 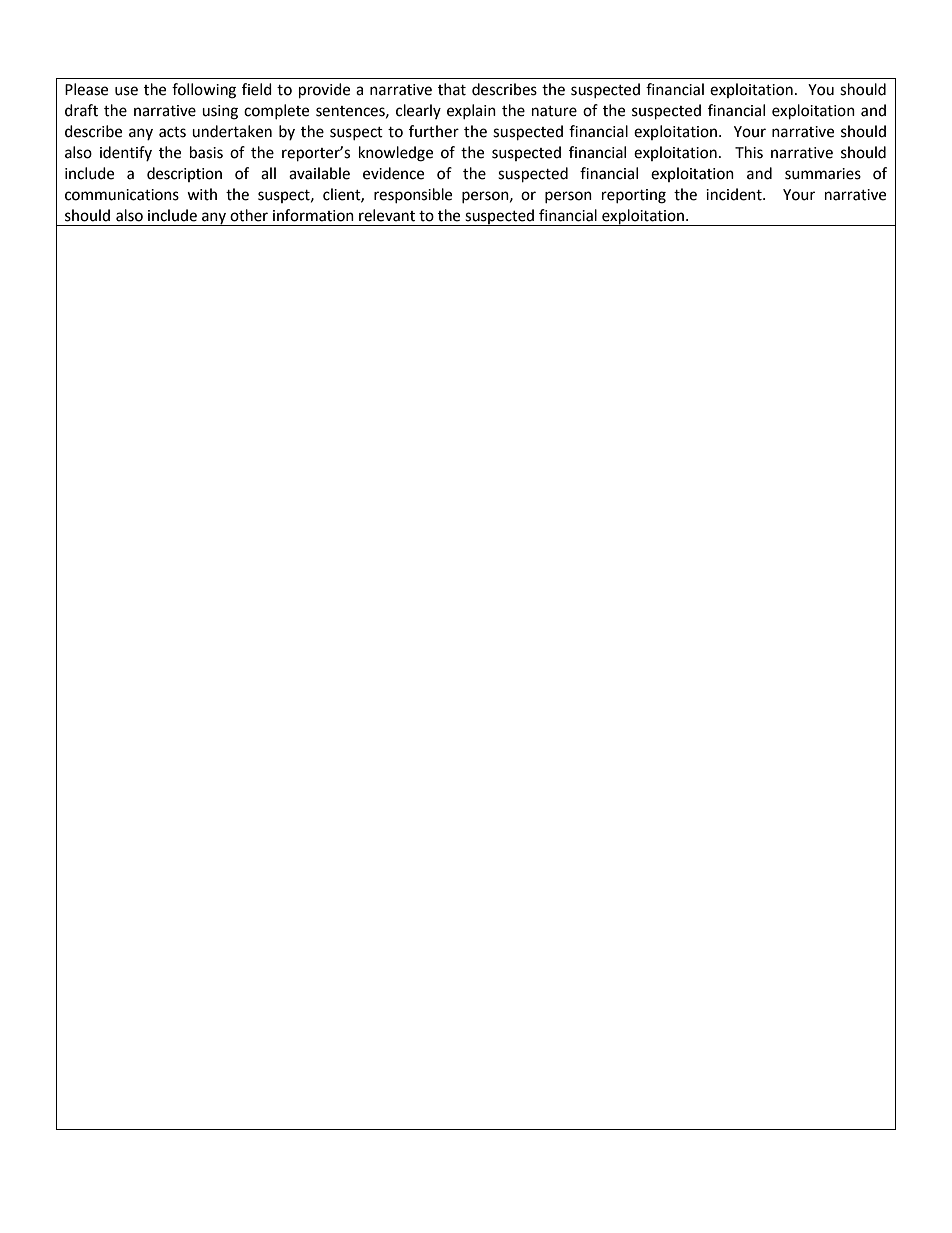 What do you see at coordinates (387, 215) in the screenshot?
I see `relevant` at bounding box center [387, 215].
